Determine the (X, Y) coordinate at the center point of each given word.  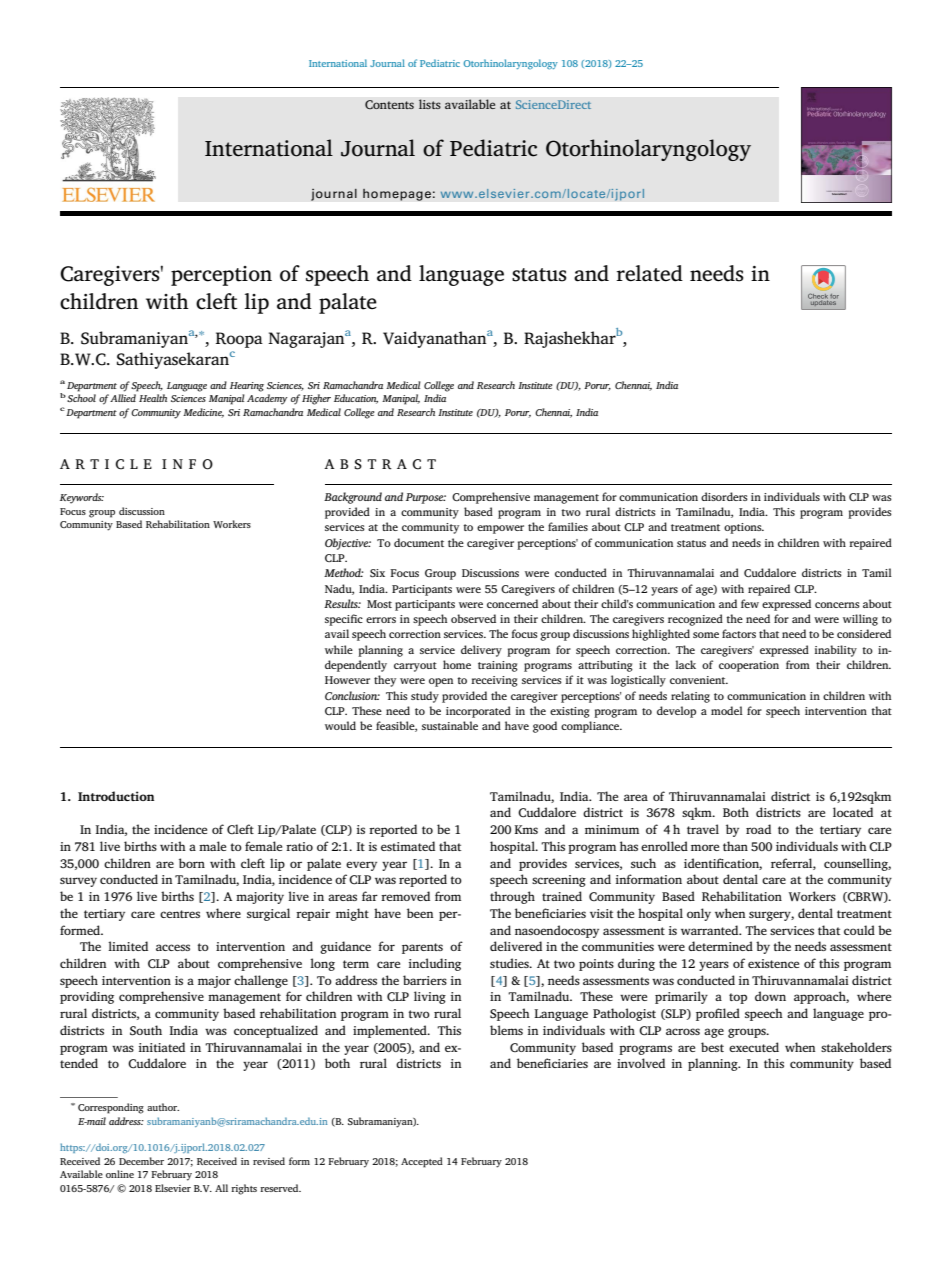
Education (356, 399)
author (163, 1107)
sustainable (450, 725)
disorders (724, 496)
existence (773, 963)
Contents (389, 105)
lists (430, 104)
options (744, 528)
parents (422, 948)
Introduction (116, 796)
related (649, 273)
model (727, 710)
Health (153, 398)
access (173, 947)
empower (500, 529)
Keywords (82, 498)
